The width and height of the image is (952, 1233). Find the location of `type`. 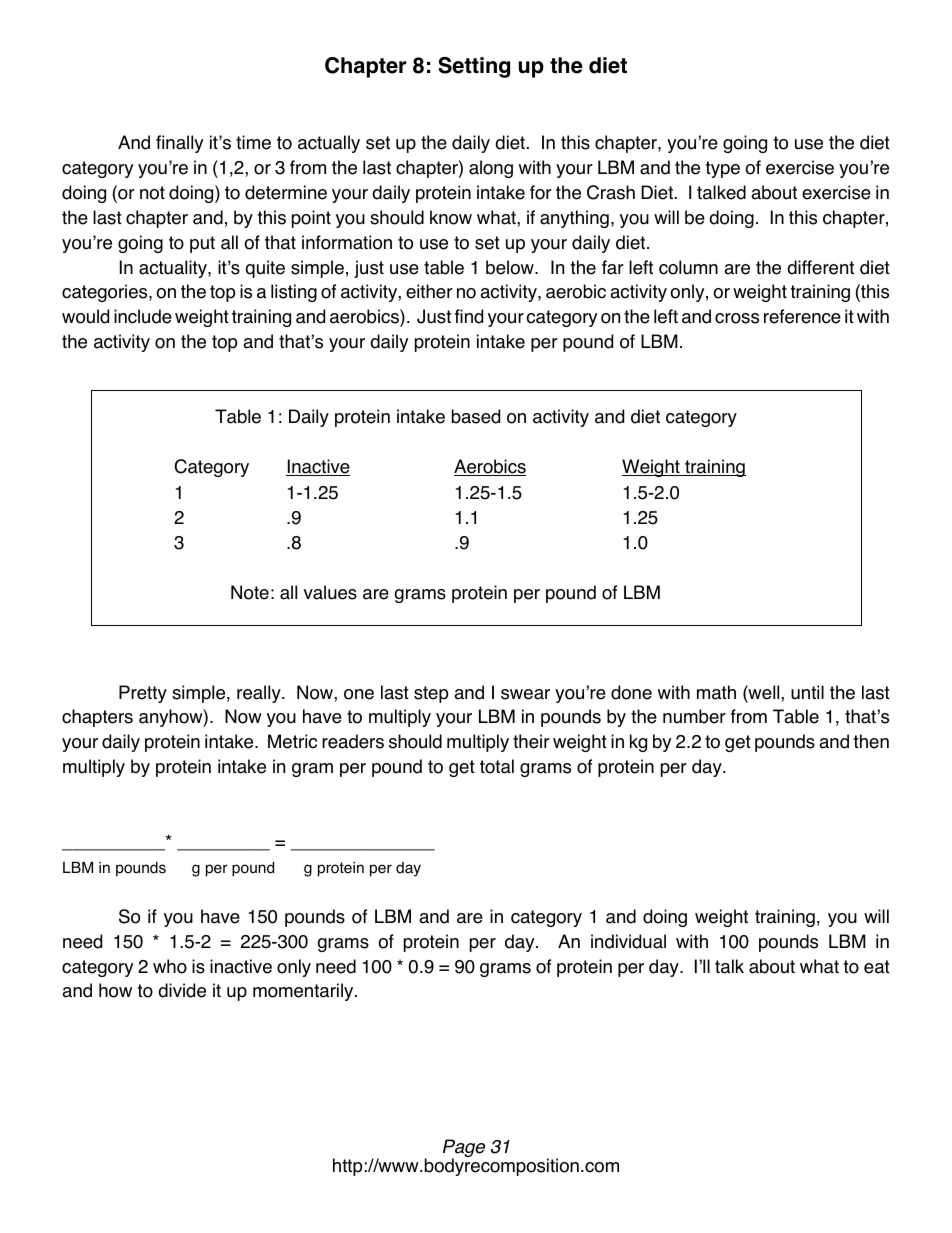

type is located at coordinates (722, 169).
